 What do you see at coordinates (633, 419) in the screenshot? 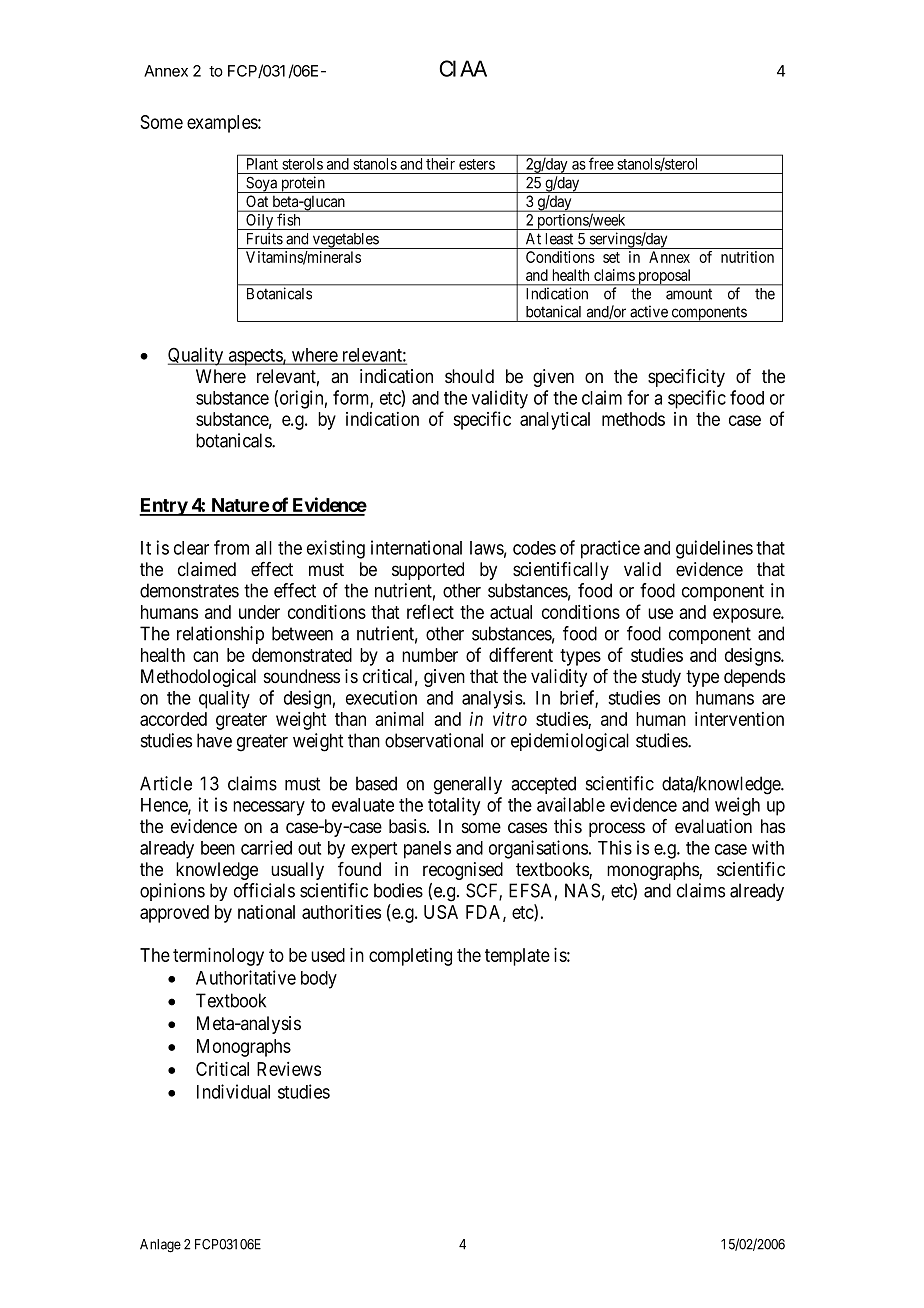
I see `methods` at bounding box center [633, 419].
